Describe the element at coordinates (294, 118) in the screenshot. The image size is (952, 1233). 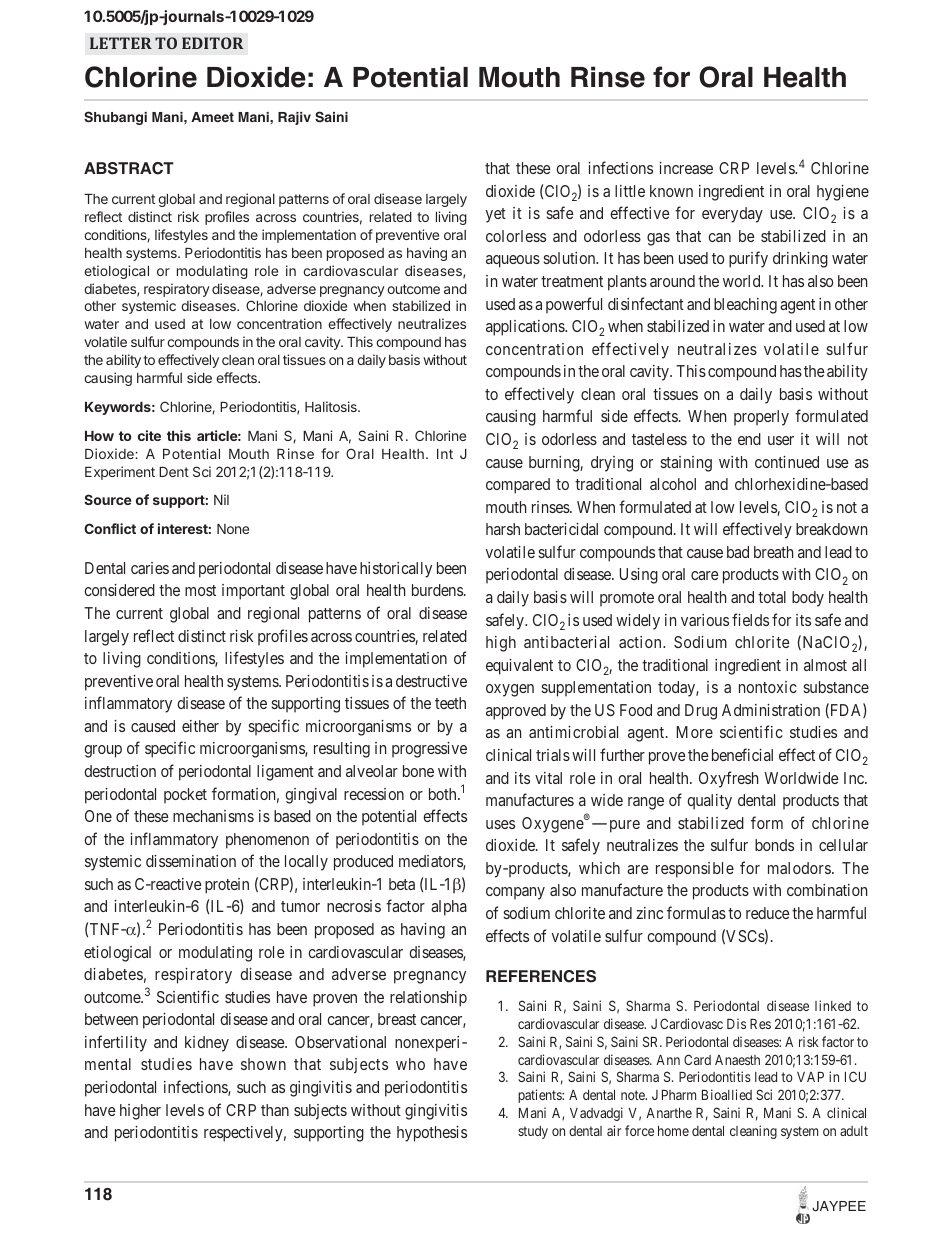
I see `Rajiv` at that location.
